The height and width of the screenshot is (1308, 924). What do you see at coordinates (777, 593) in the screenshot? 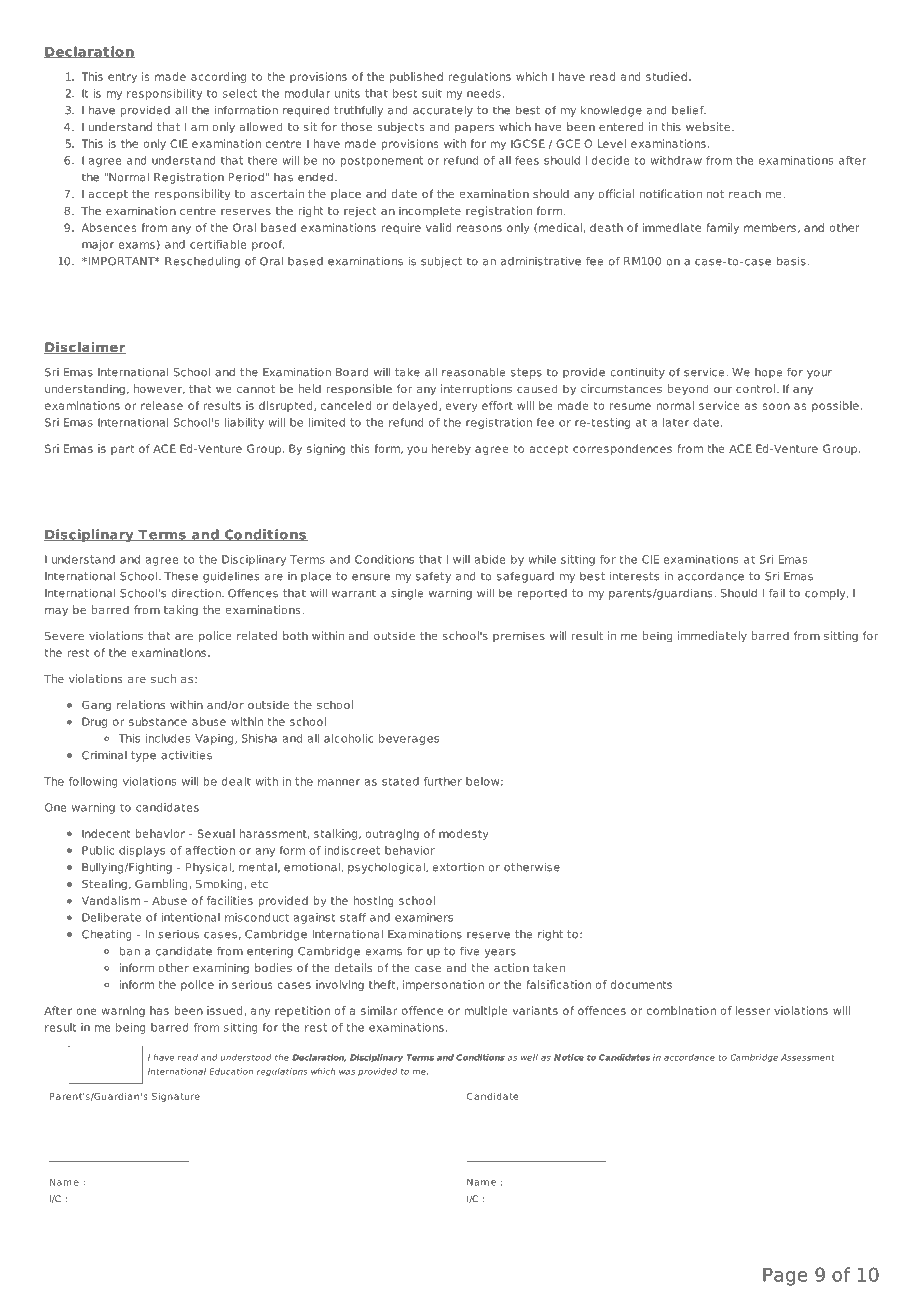
I see `fail` at bounding box center [777, 593].
